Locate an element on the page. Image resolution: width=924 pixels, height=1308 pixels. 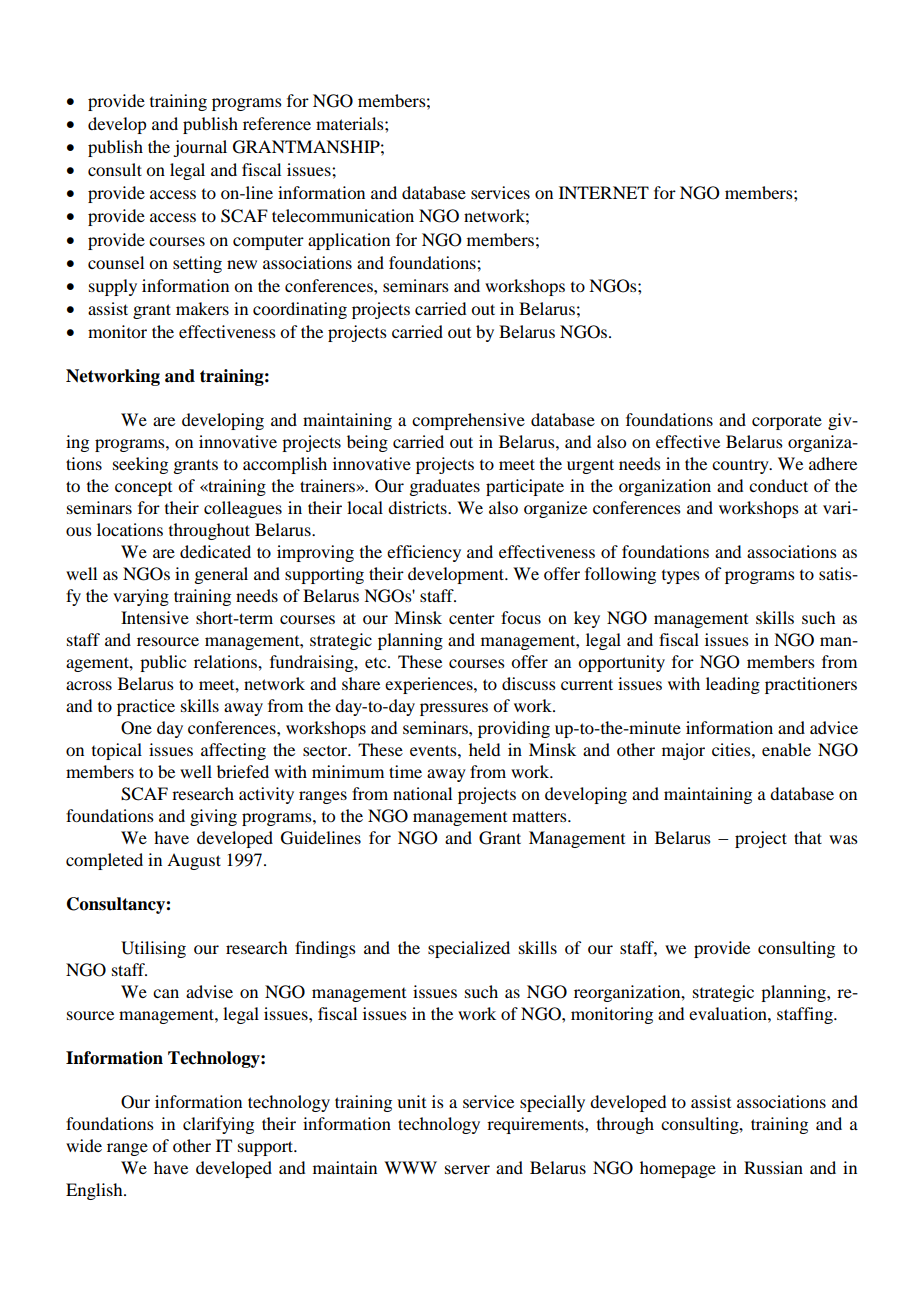
clarifying is located at coordinates (218, 1125).
